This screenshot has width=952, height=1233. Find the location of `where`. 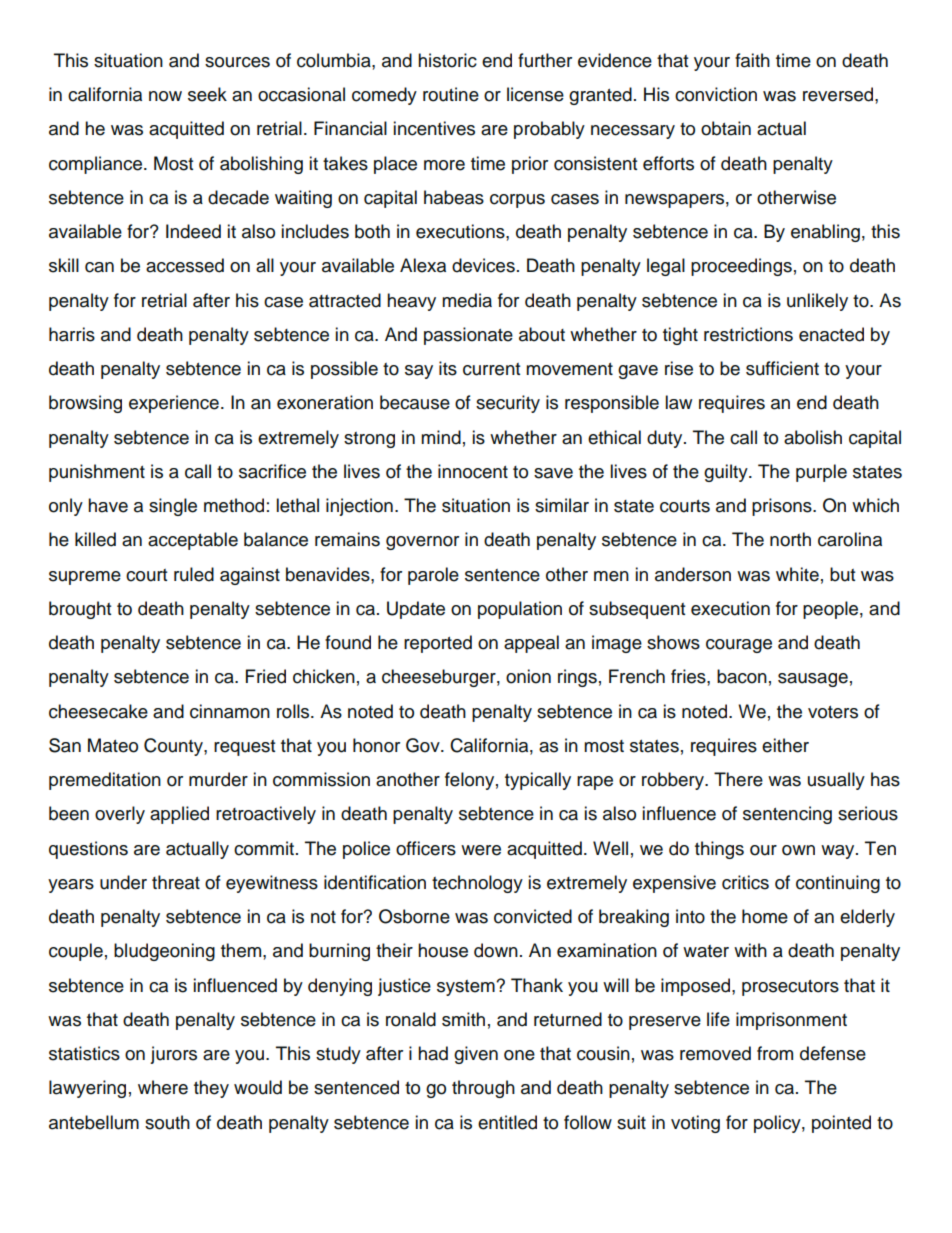

where is located at coordinates (163, 1087).
